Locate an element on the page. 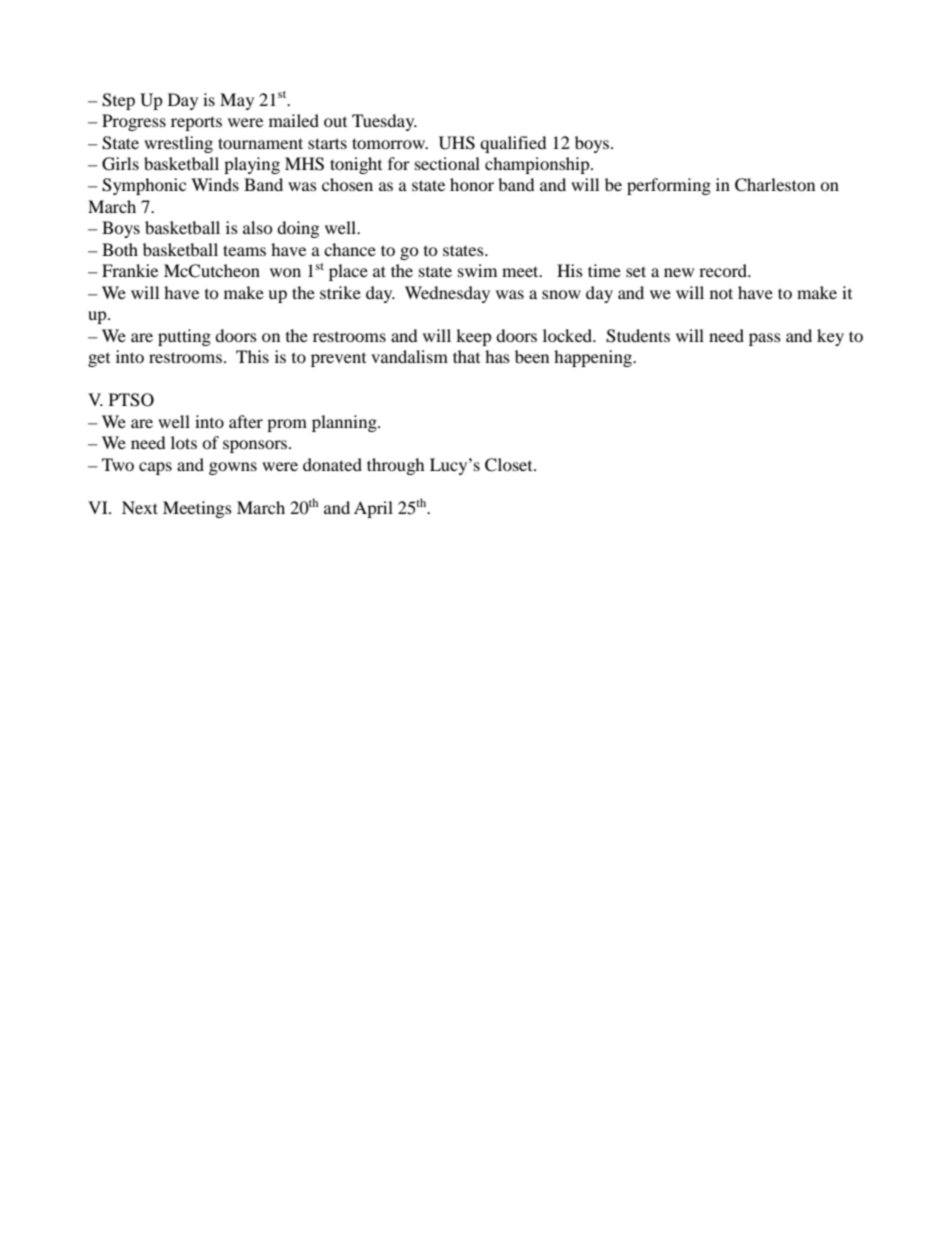  teams is located at coordinates (244, 250).
